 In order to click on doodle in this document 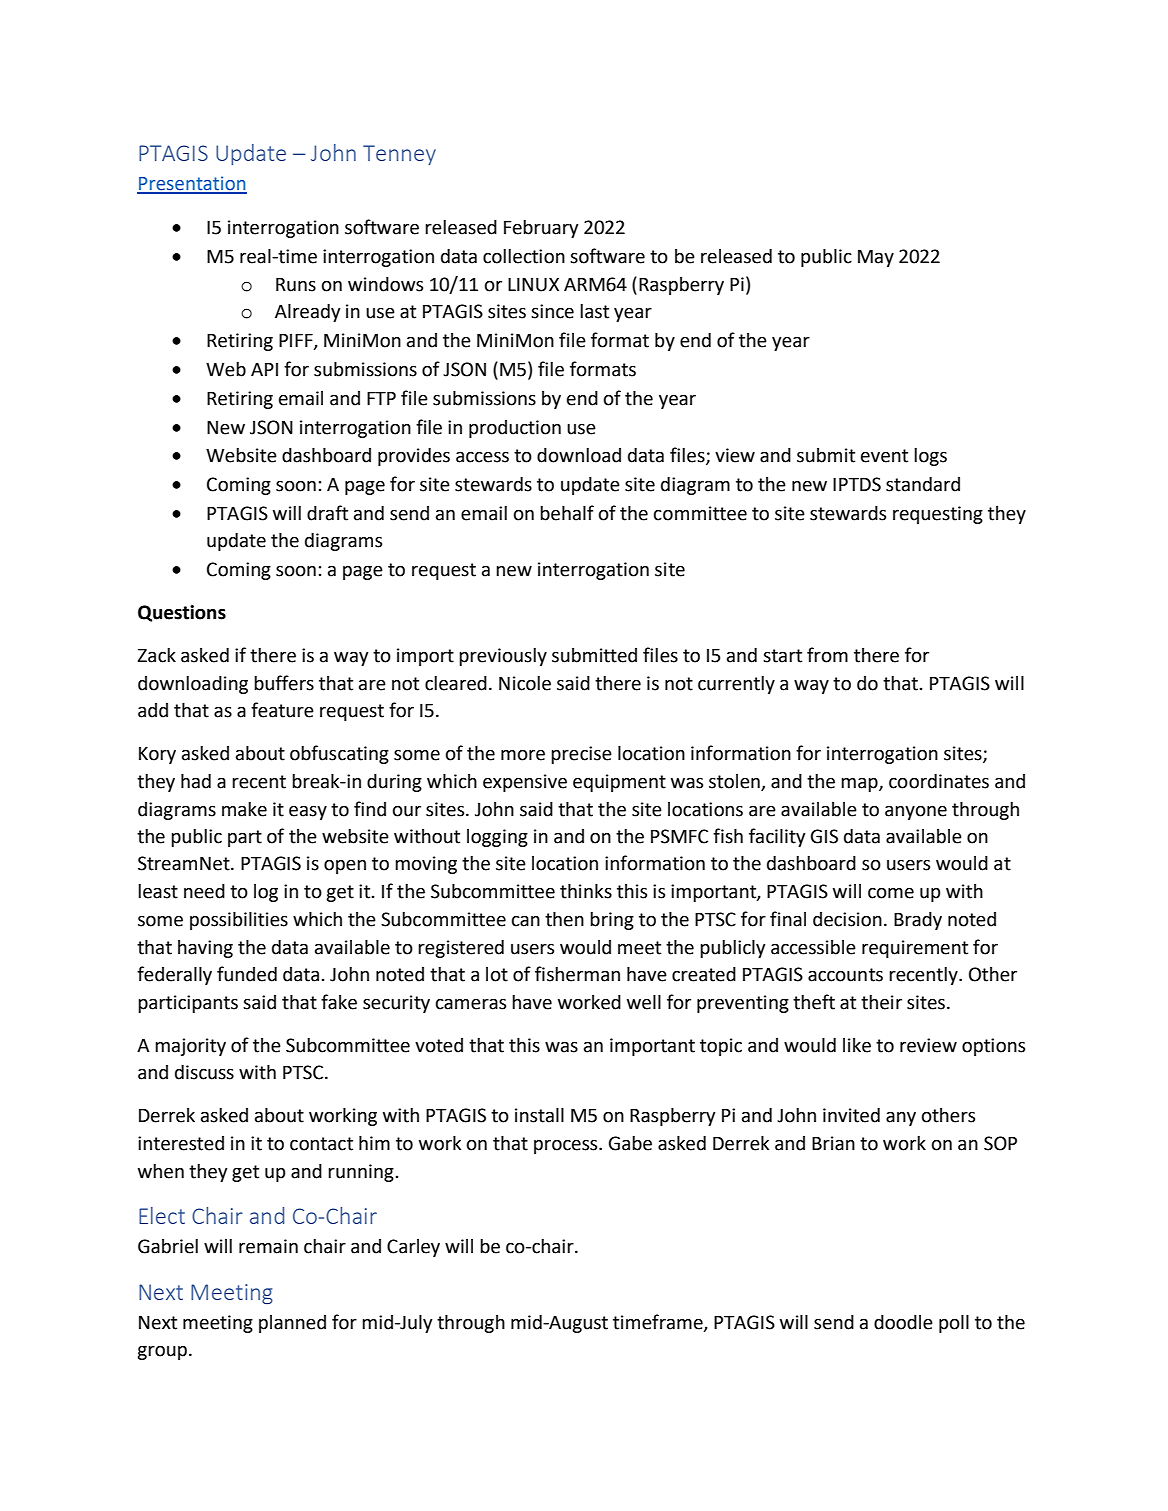, I will do `click(903, 1322)`.
